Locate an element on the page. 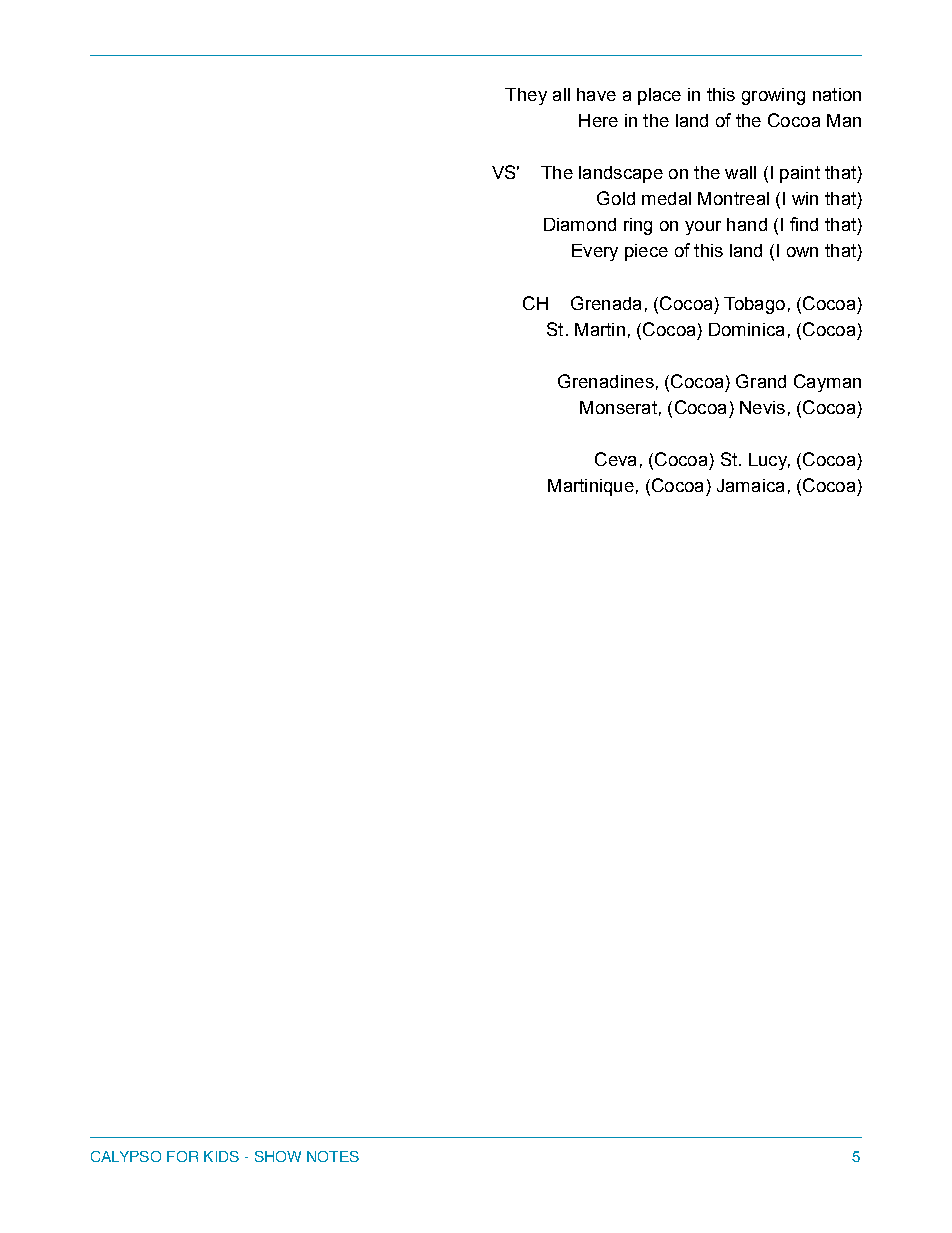 The image size is (952, 1233). Here is located at coordinates (598, 120).
